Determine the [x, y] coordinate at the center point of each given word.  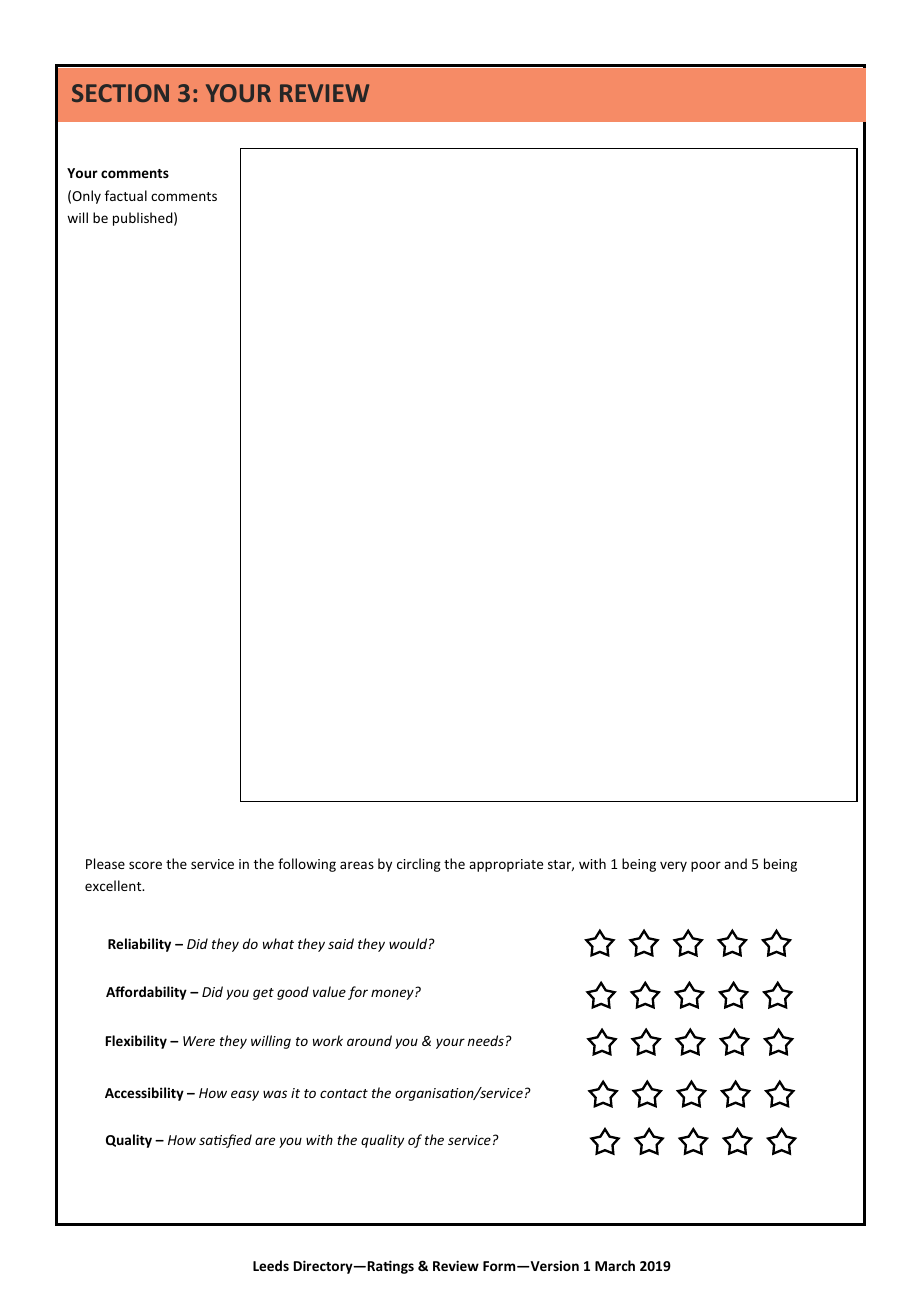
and [735, 863]
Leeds [271, 1265]
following [307, 865]
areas [357, 865]
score [145, 865]
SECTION [120, 93]
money [393, 994]
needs [485, 1040]
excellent [114, 885]
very [673, 866]
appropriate [506, 865]
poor [706, 866]
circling [419, 865]
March [615, 1265]
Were [199, 1041]
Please [105, 863]
